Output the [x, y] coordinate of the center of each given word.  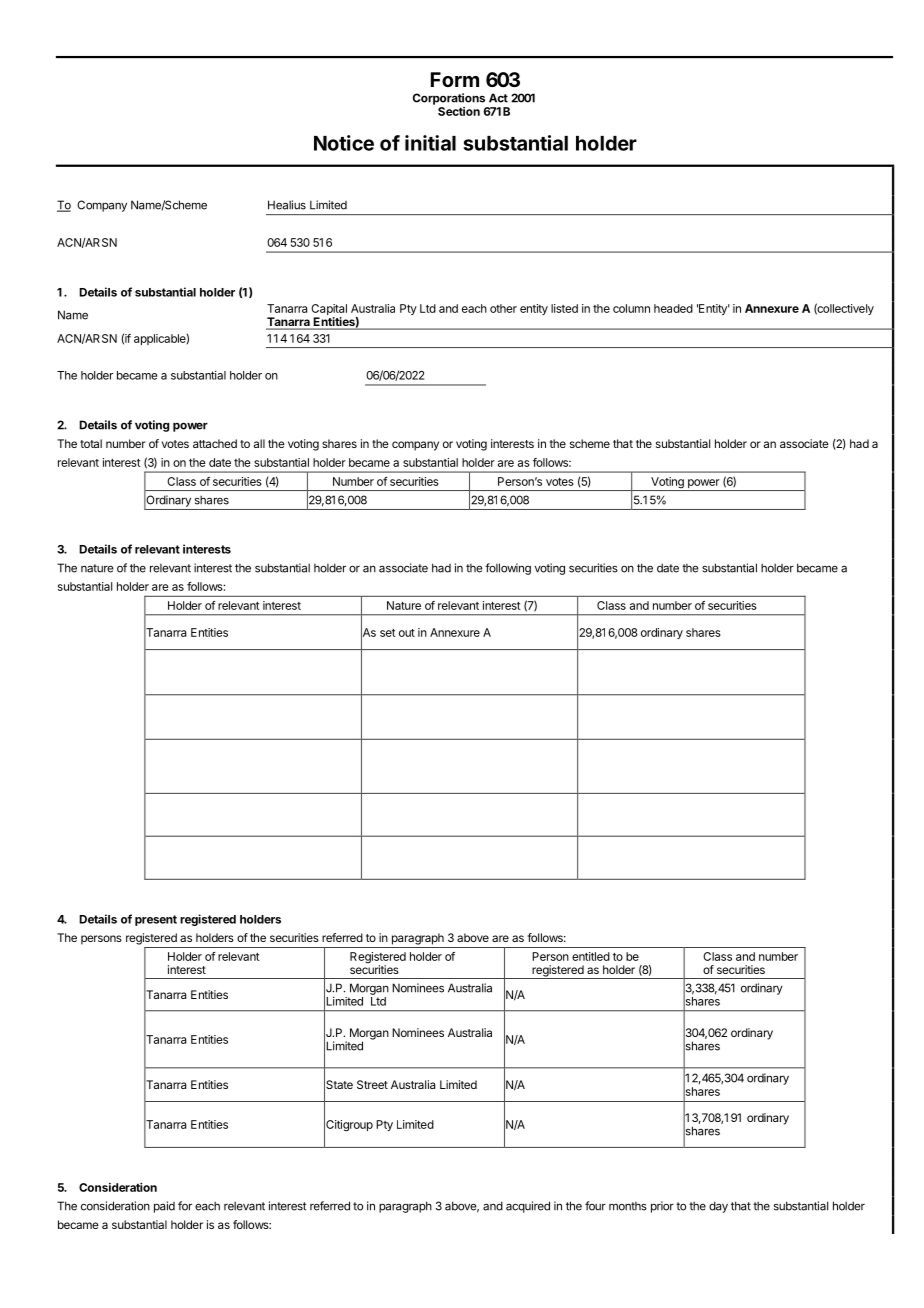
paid [164, 1207]
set [388, 633]
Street [372, 1084]
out [407, 633]
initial [430, 143]
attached [215, 443]
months [628, 1206]
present [156, 920]
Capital [329, 311]
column [631, 308]
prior [662, 1207]
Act [498, 98]
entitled [591, 956]
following [508, 569]
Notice [344, 143]
